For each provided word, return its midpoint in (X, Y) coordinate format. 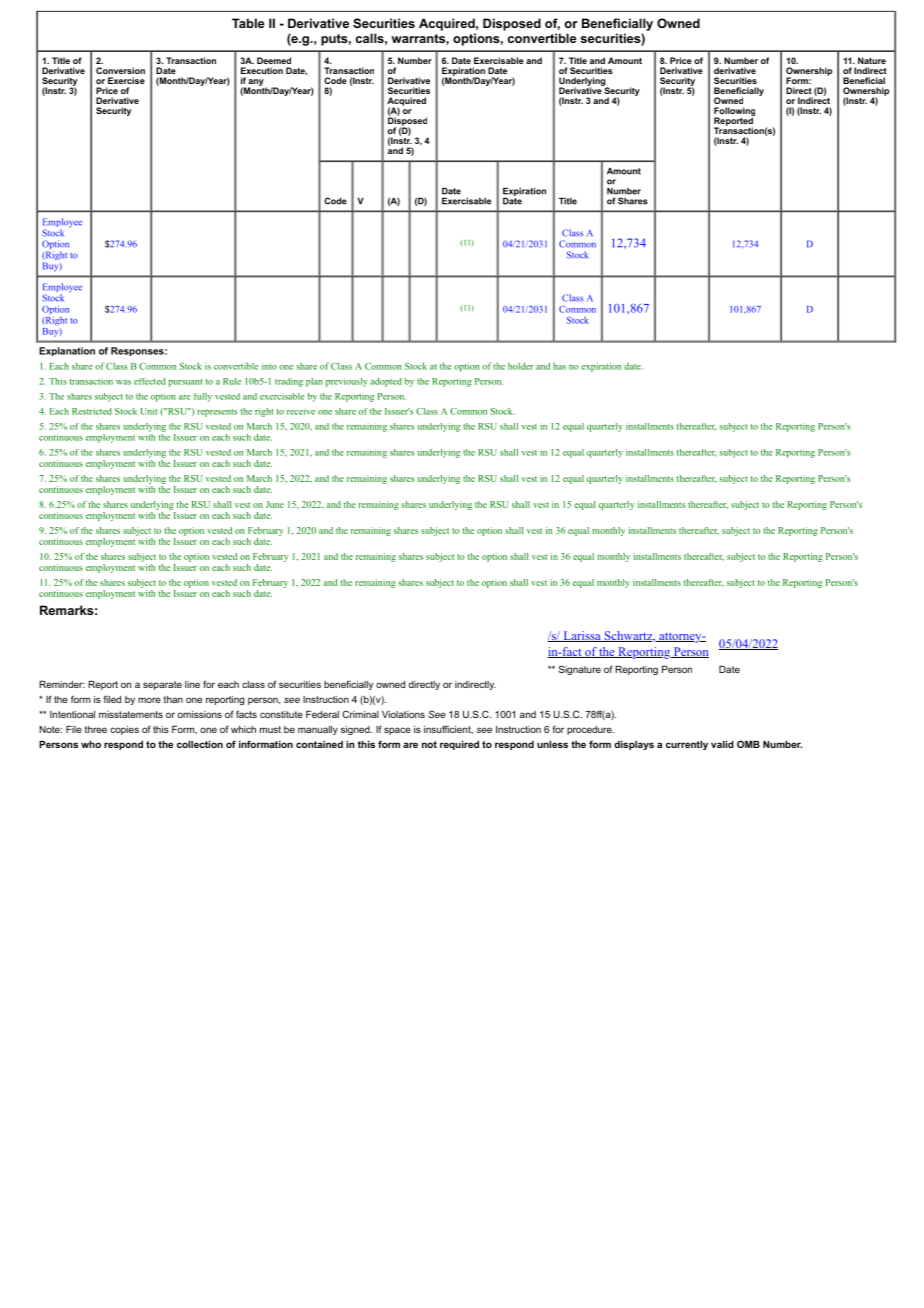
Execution (262, 70)
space (397, 731)
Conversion (120, 70)
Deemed (274, 60)
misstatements (131, 714)
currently (687, 745)
